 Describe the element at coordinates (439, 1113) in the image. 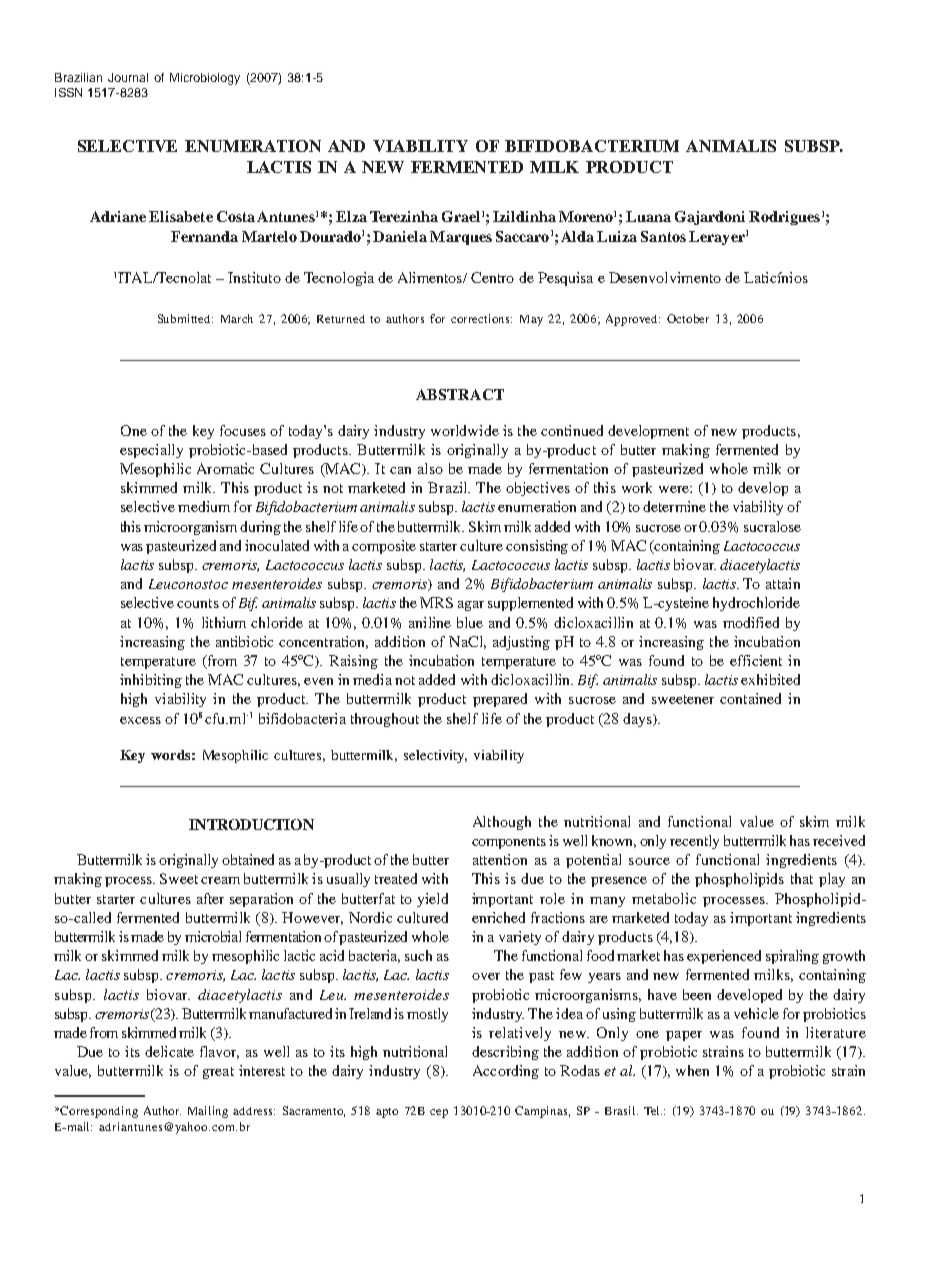

I see `cep` at that location.
